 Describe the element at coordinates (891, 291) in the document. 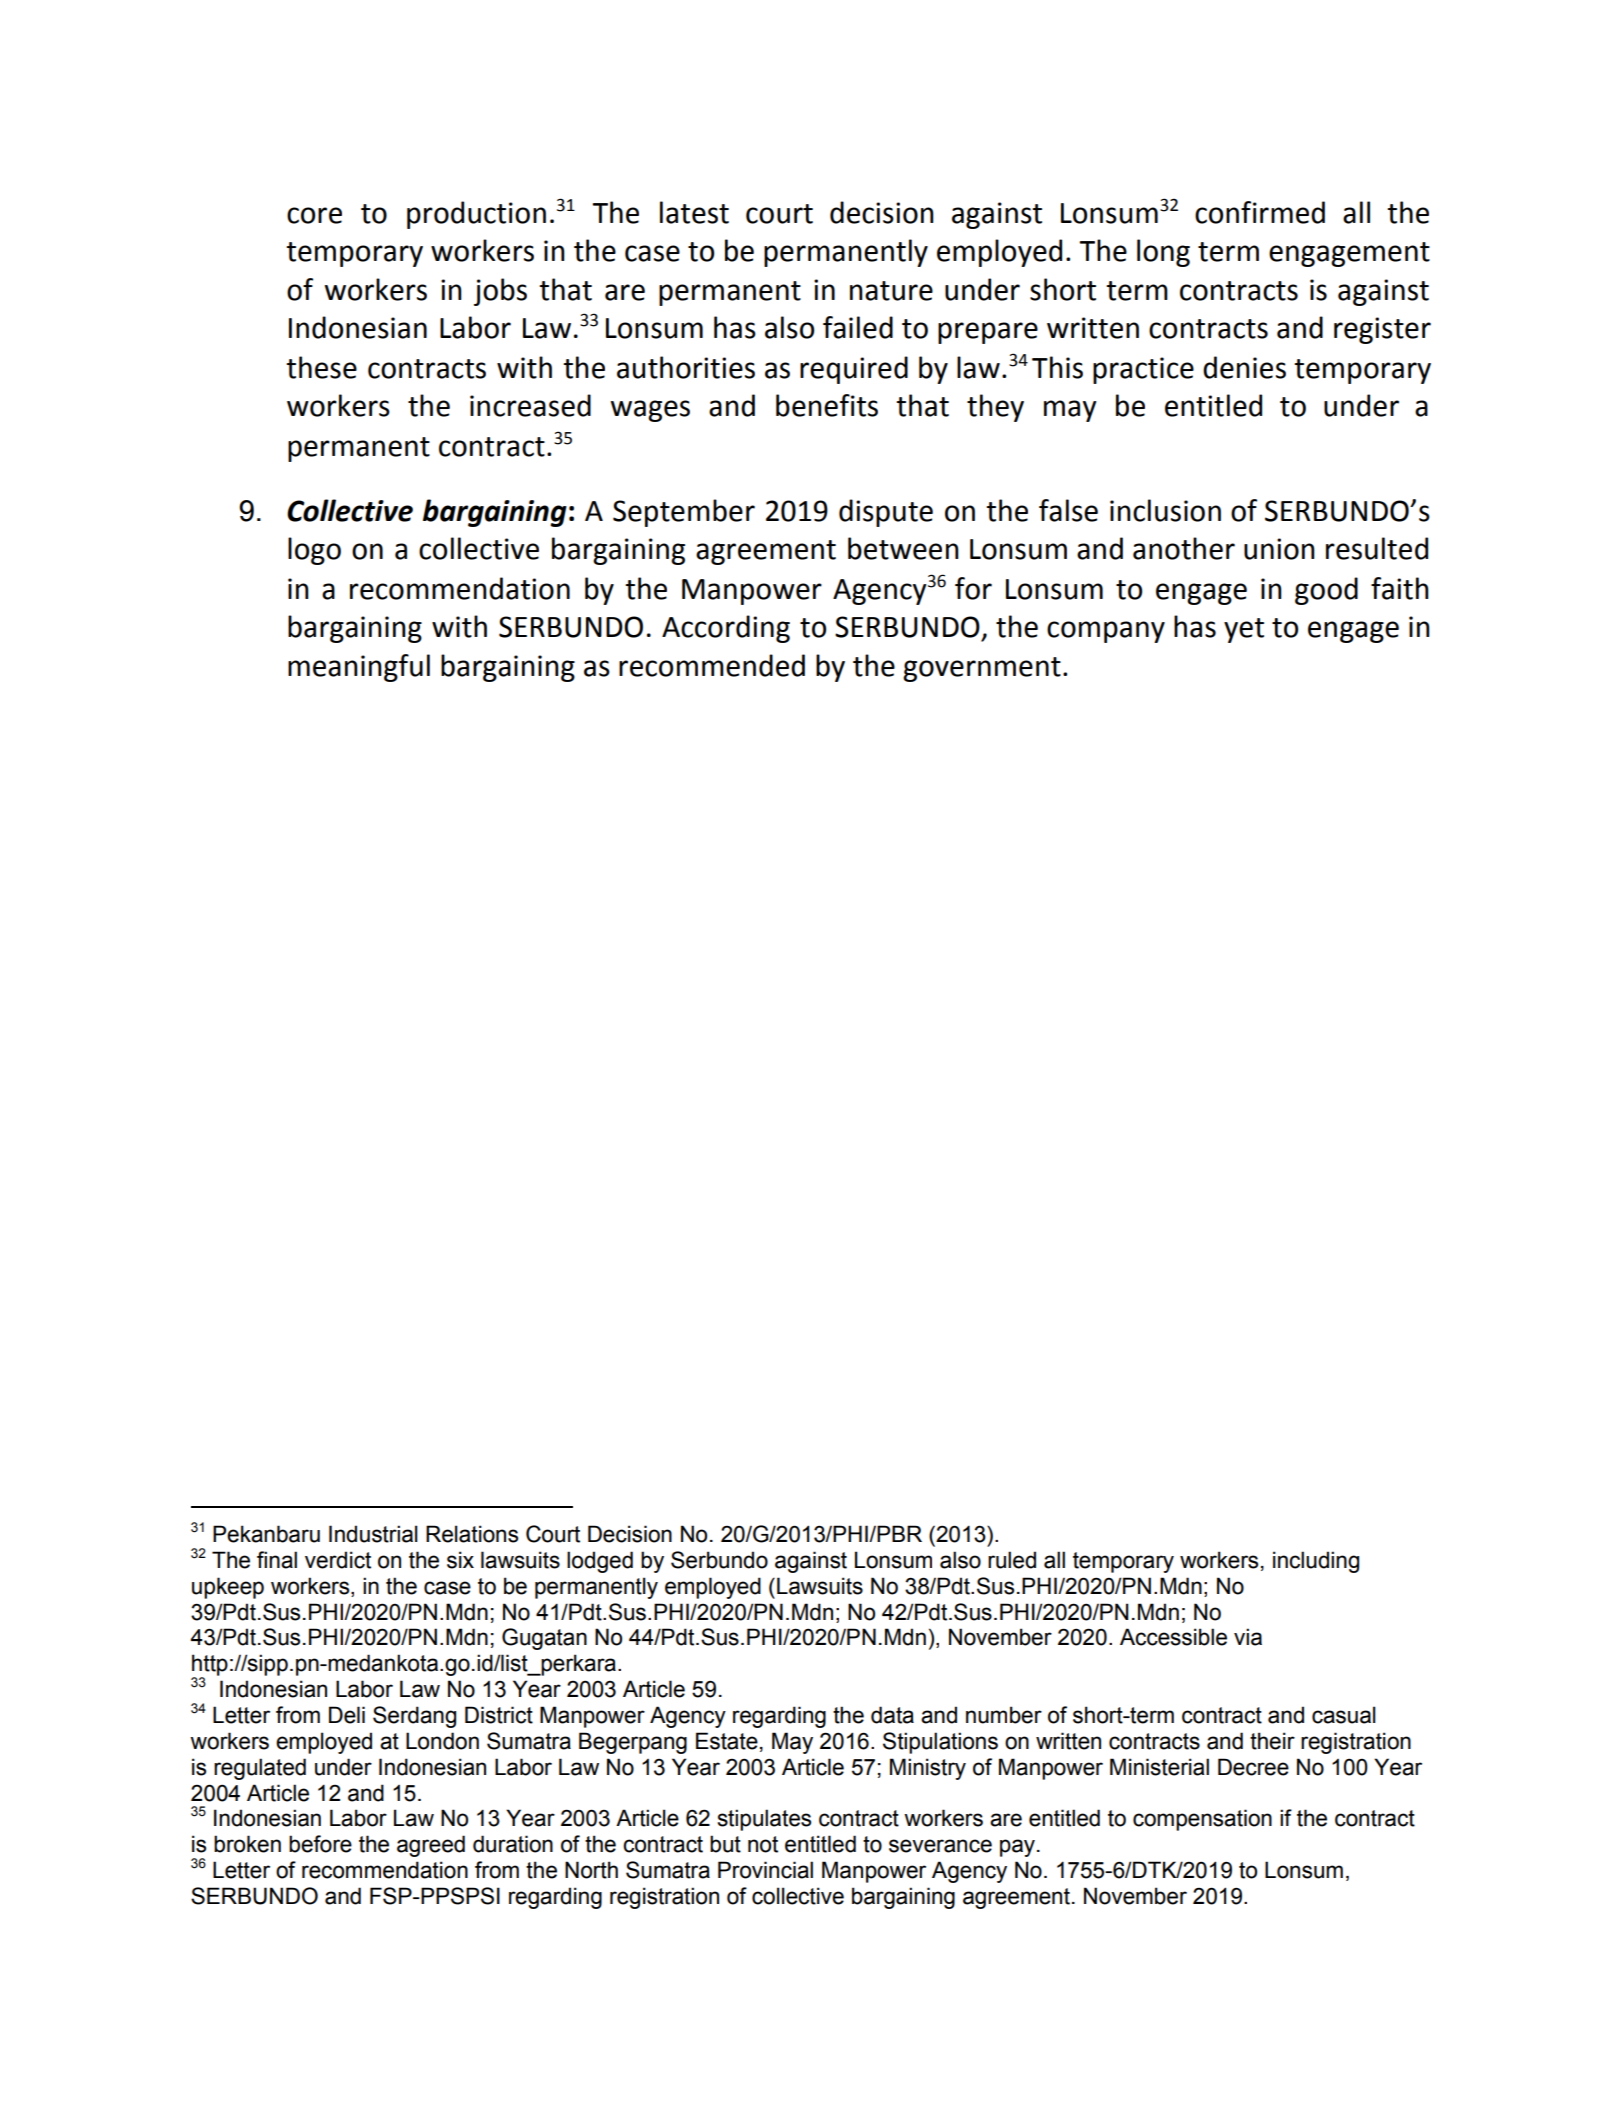

I see `nature` at that location.
